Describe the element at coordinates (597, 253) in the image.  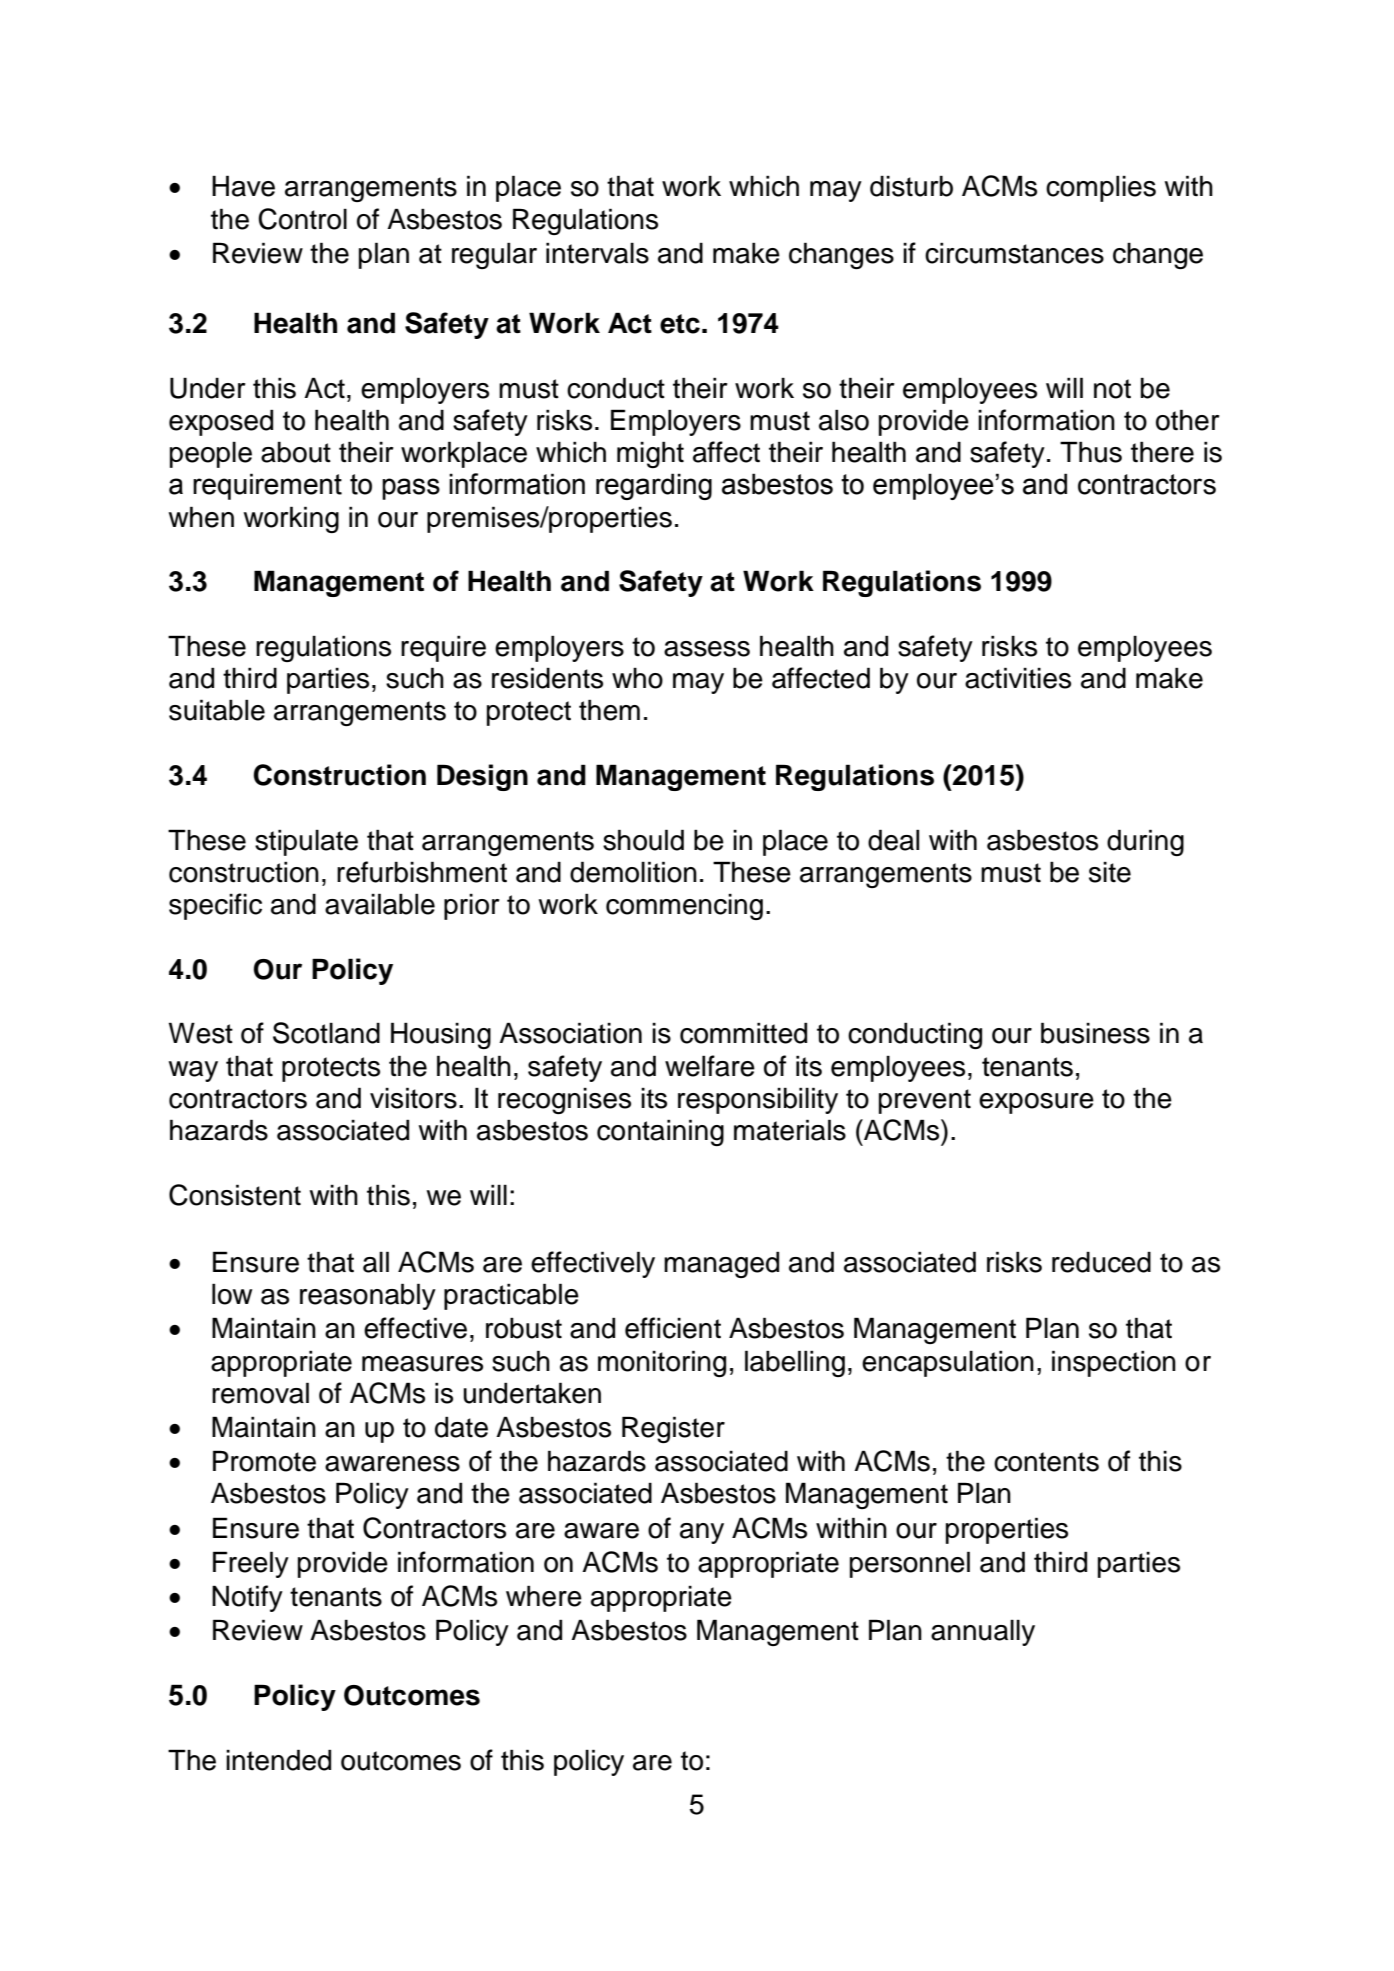
I see `intervals` at that location.
